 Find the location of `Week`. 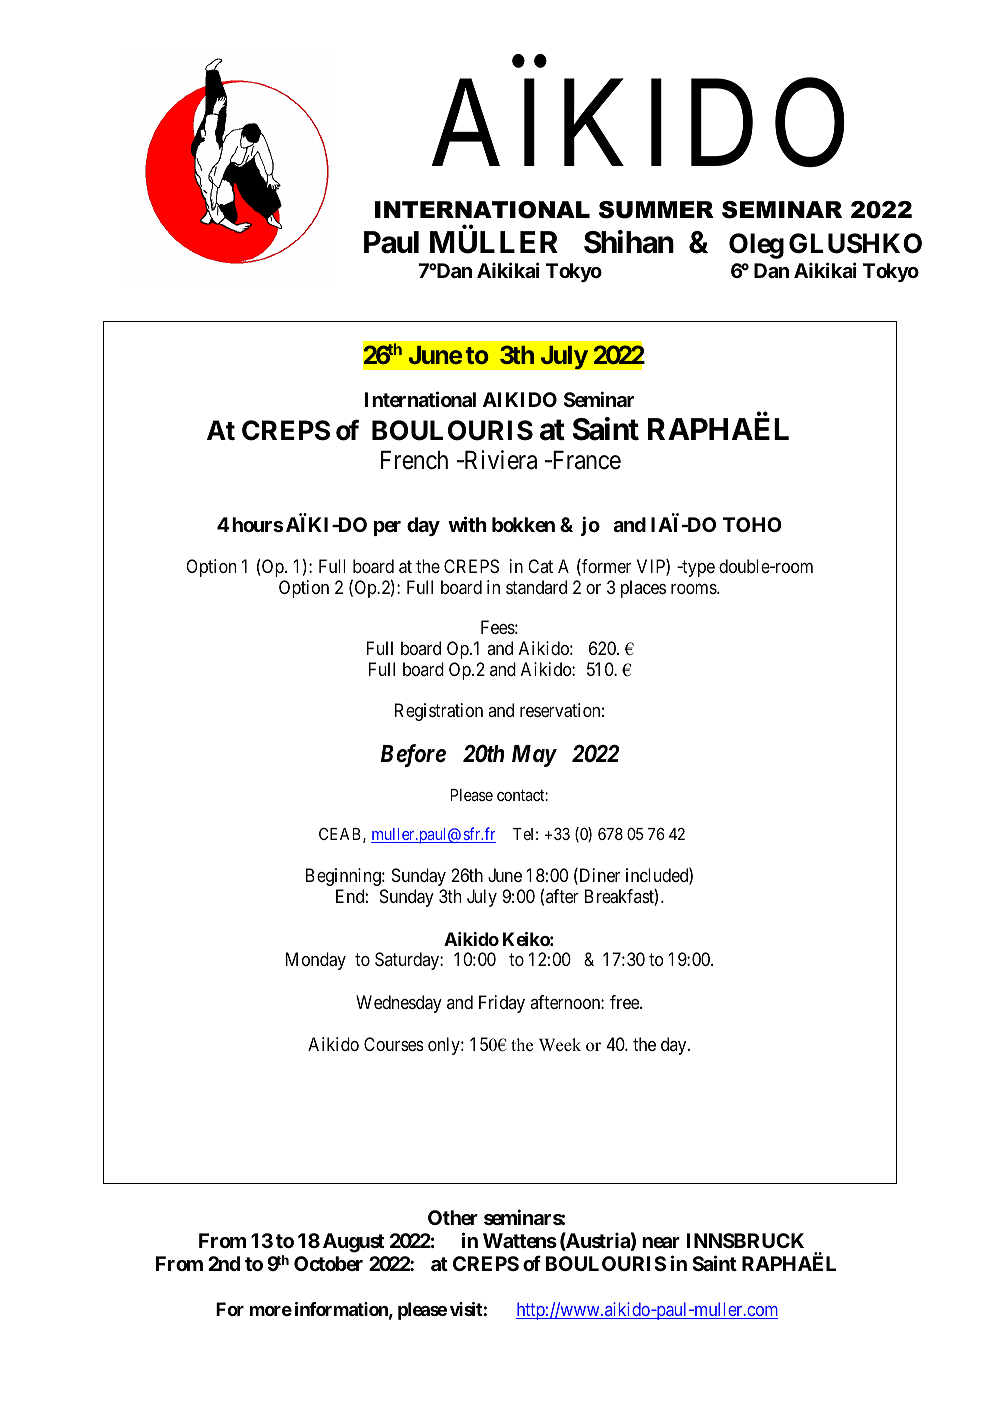

Week is located at coordinates (560, 1045).
